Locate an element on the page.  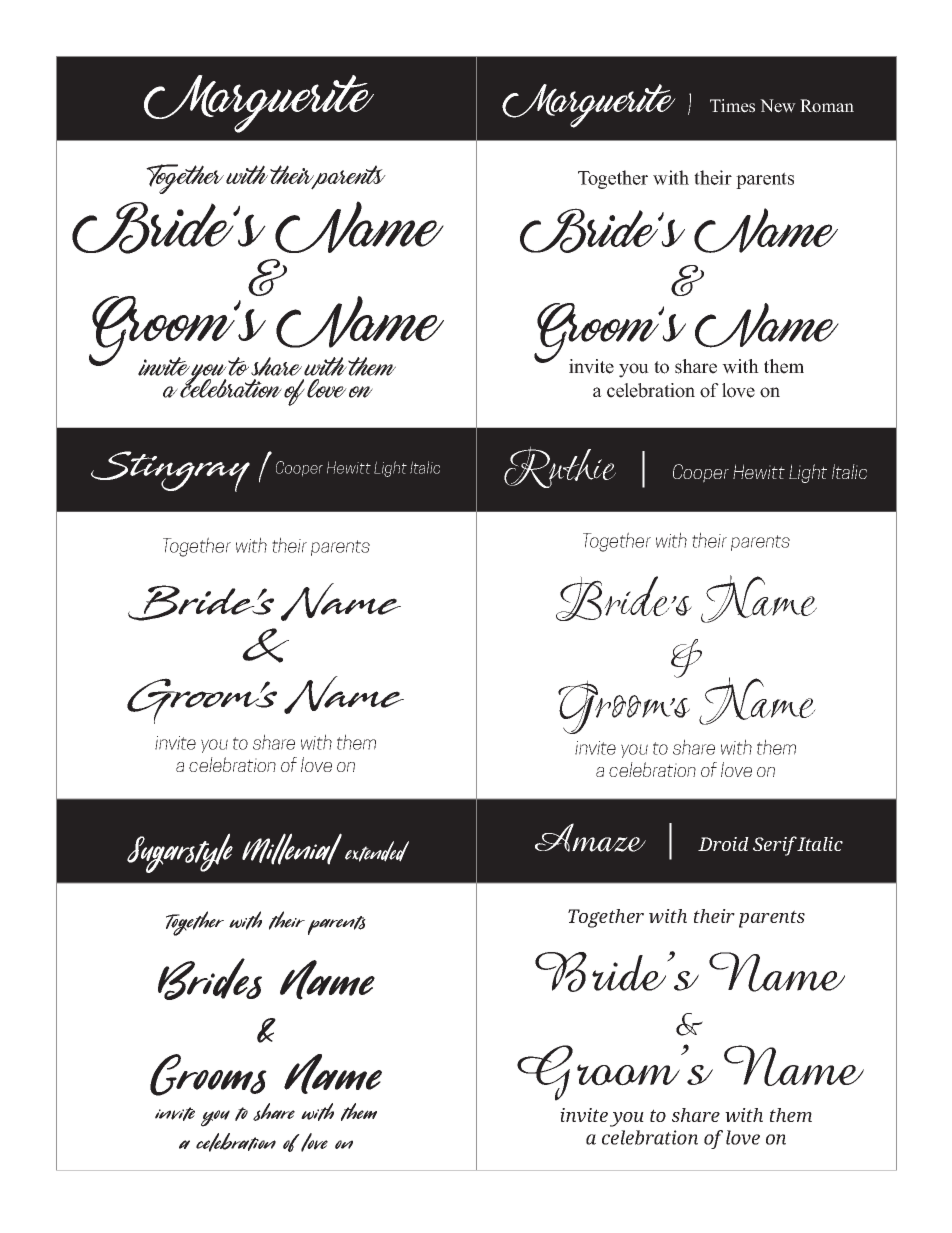
Serif is located at coordinates (775, 846).
